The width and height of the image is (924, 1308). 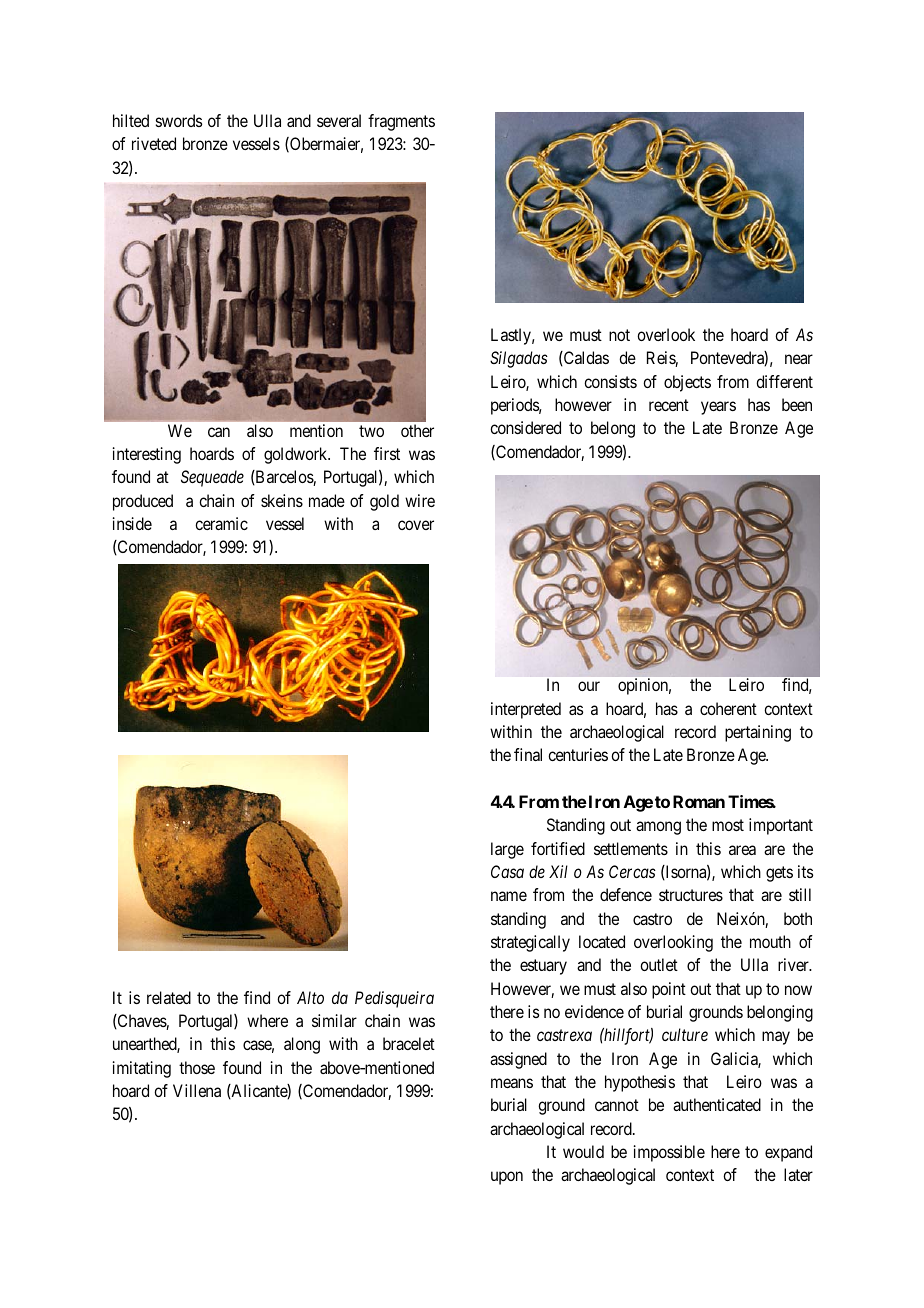 What do you see at coordinates (528, 754) in the image?
I see `final` at bounding box center [528, 754].
